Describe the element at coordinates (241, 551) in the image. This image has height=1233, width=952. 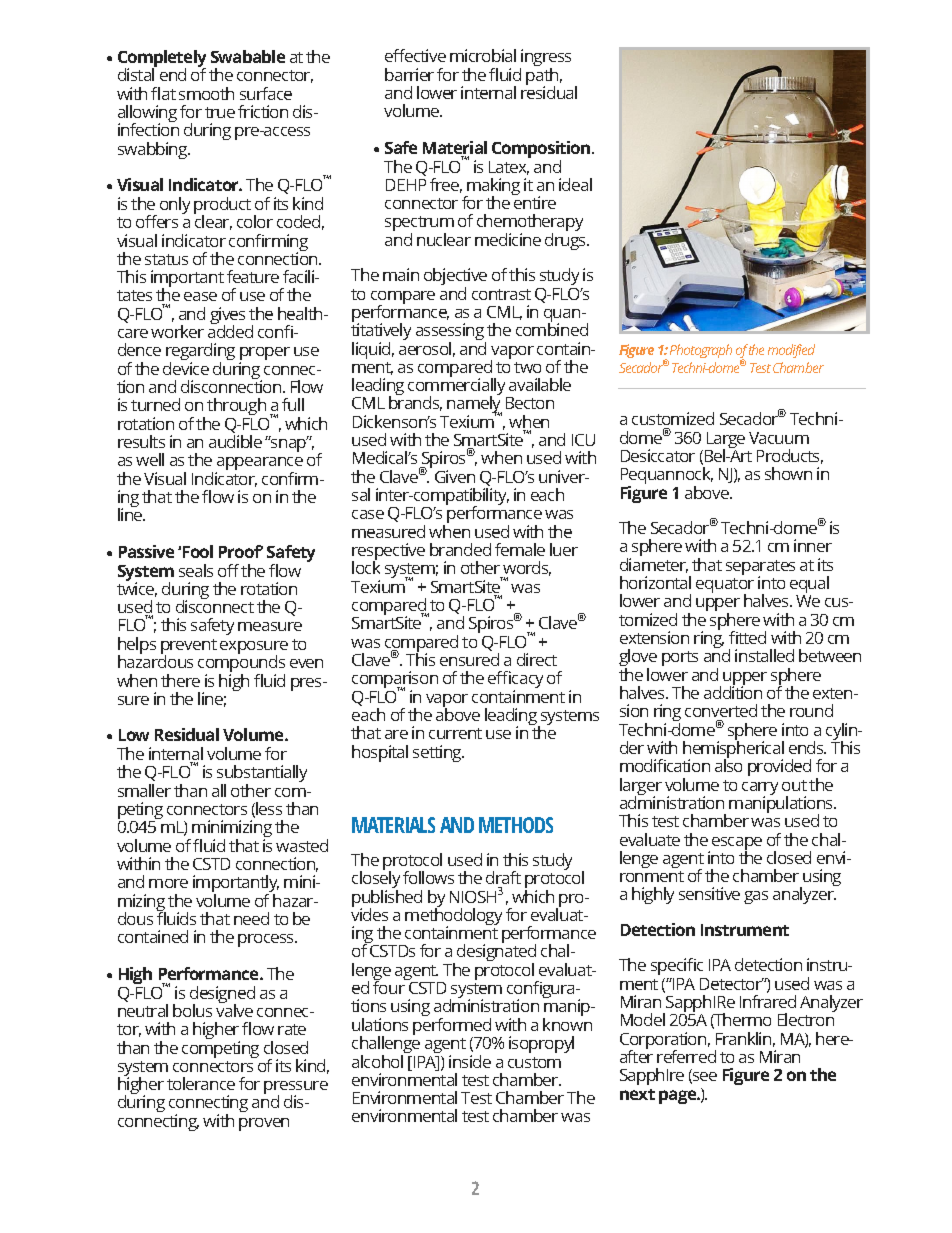
I see `Proof` at that location.
